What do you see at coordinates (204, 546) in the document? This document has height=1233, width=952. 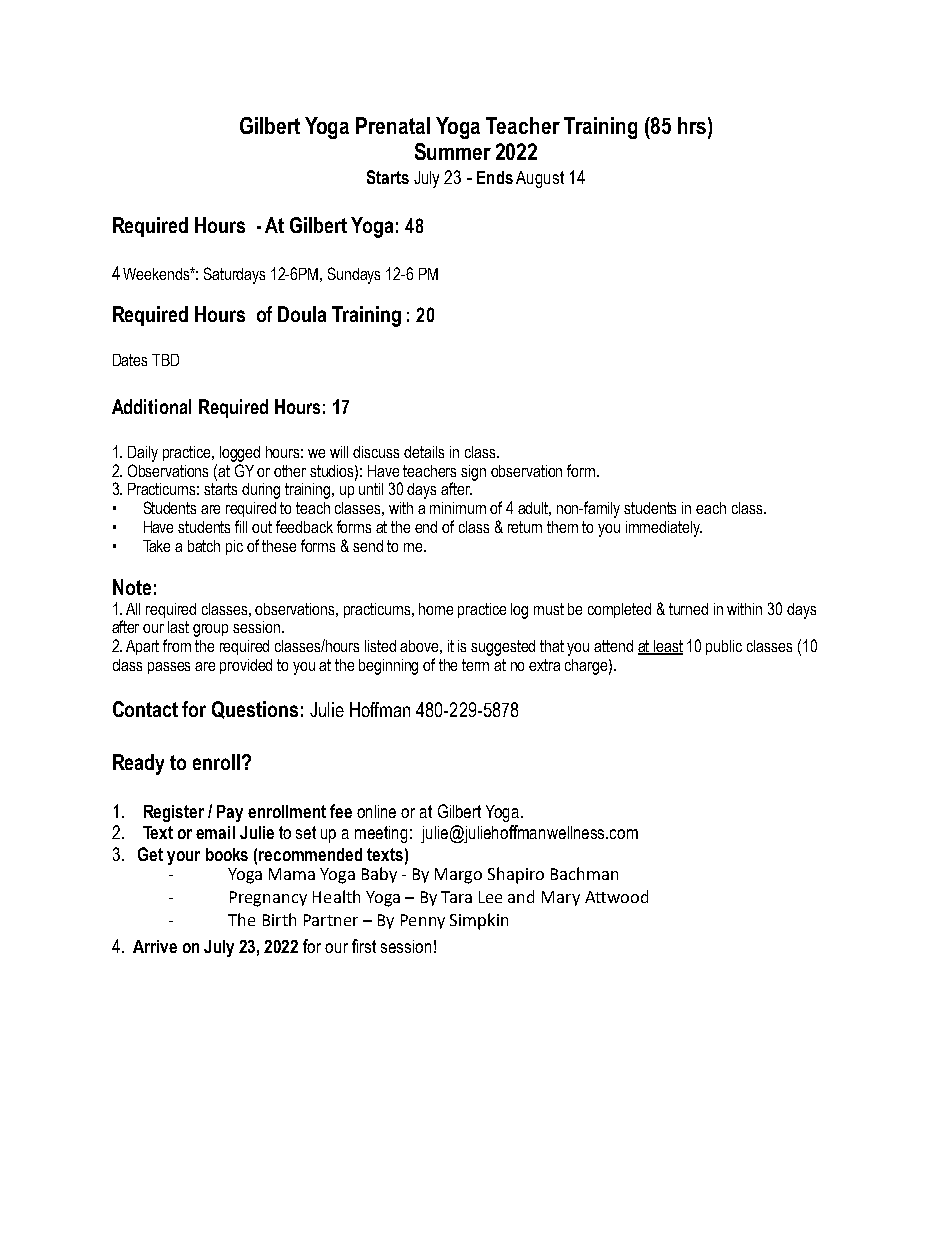 I see `batch` at bounding box center [204, 546].
